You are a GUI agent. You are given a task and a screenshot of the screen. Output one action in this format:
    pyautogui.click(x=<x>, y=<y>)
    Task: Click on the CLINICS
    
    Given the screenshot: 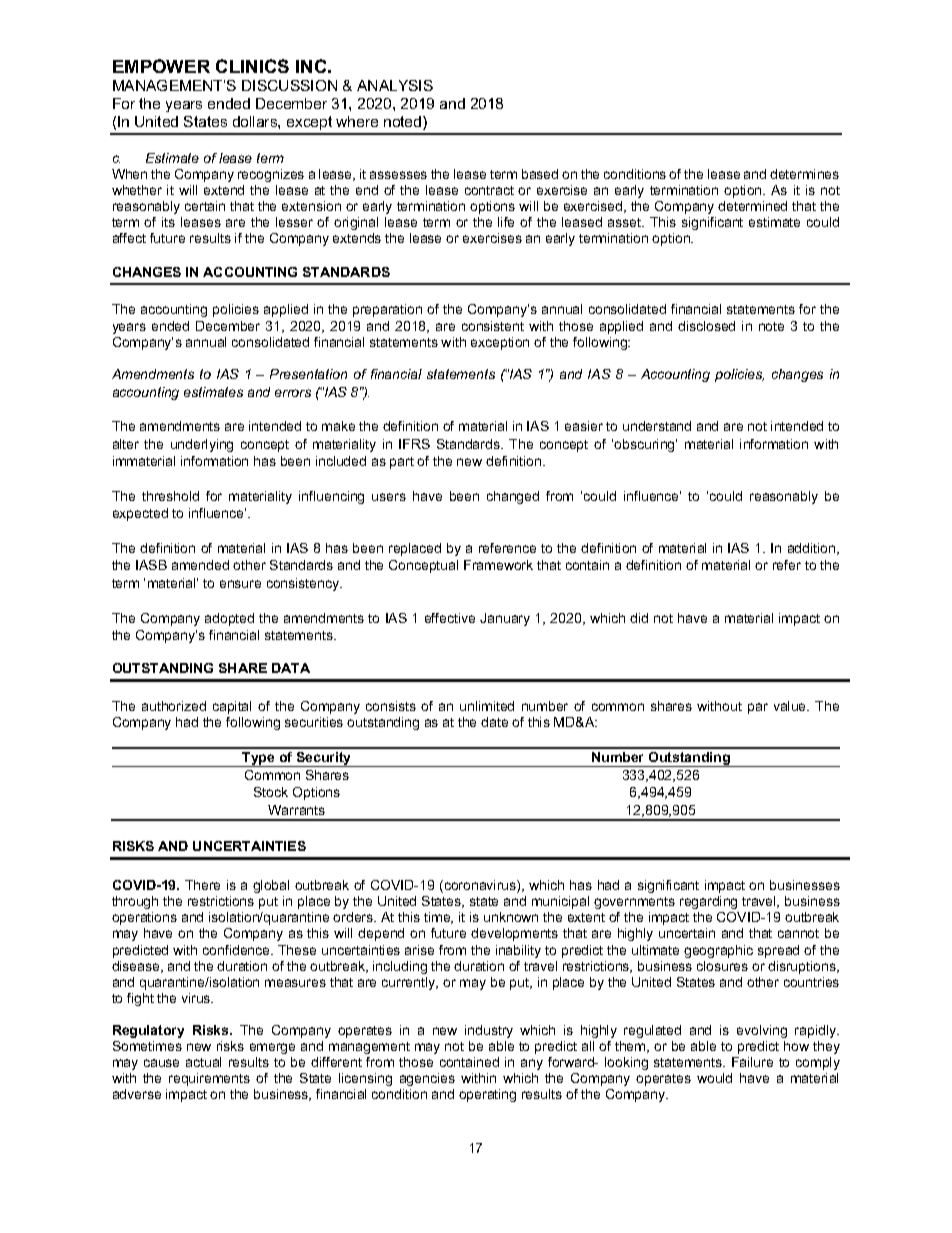 What is the action you would take?
    pyautogui.click(x=252, y=66)
